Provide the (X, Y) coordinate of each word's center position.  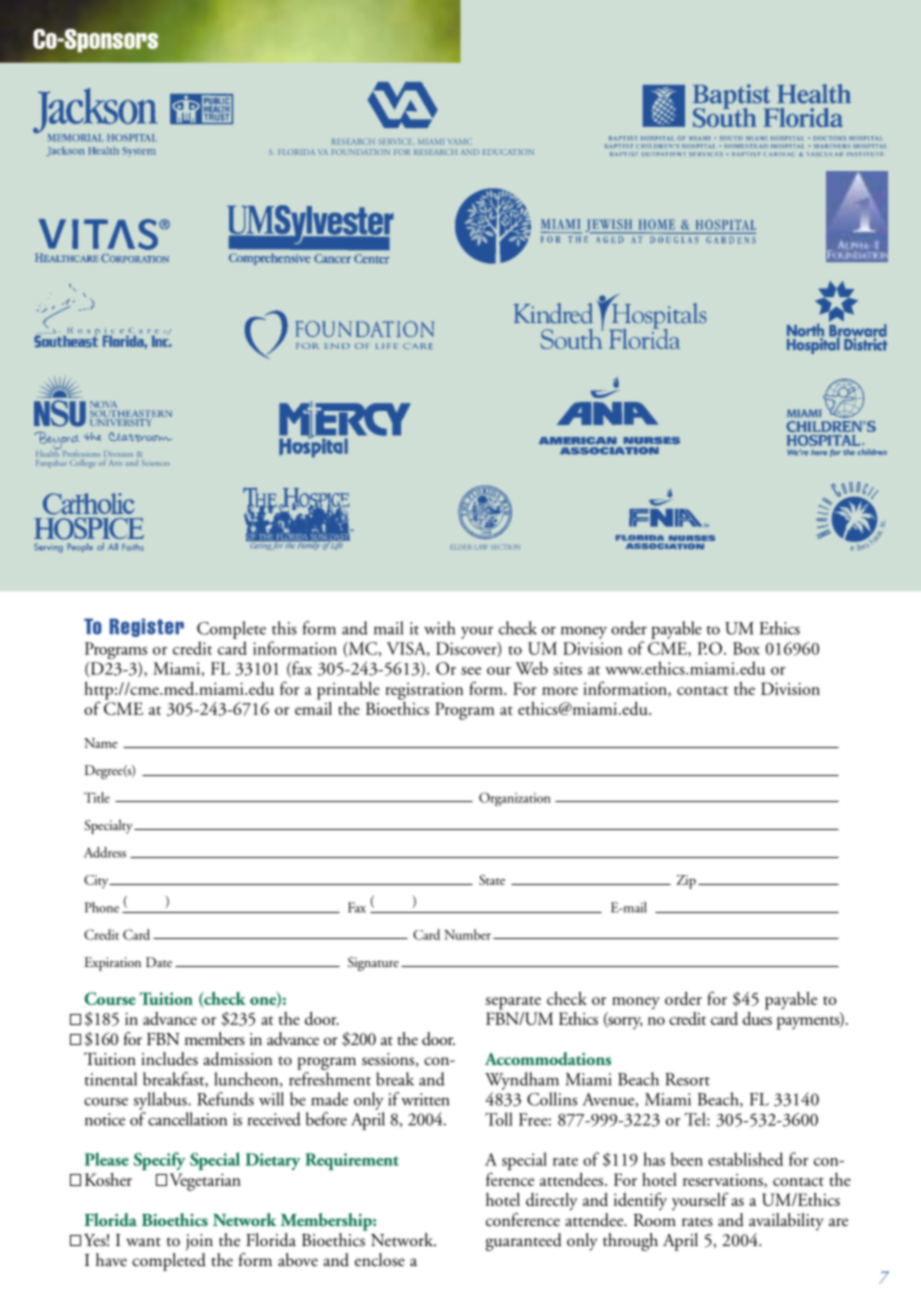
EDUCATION (508, 152)
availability (786, 1222)
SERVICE (395, 142)
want (143, 1242)
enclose (380, 1260)
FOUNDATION (361, 152)
